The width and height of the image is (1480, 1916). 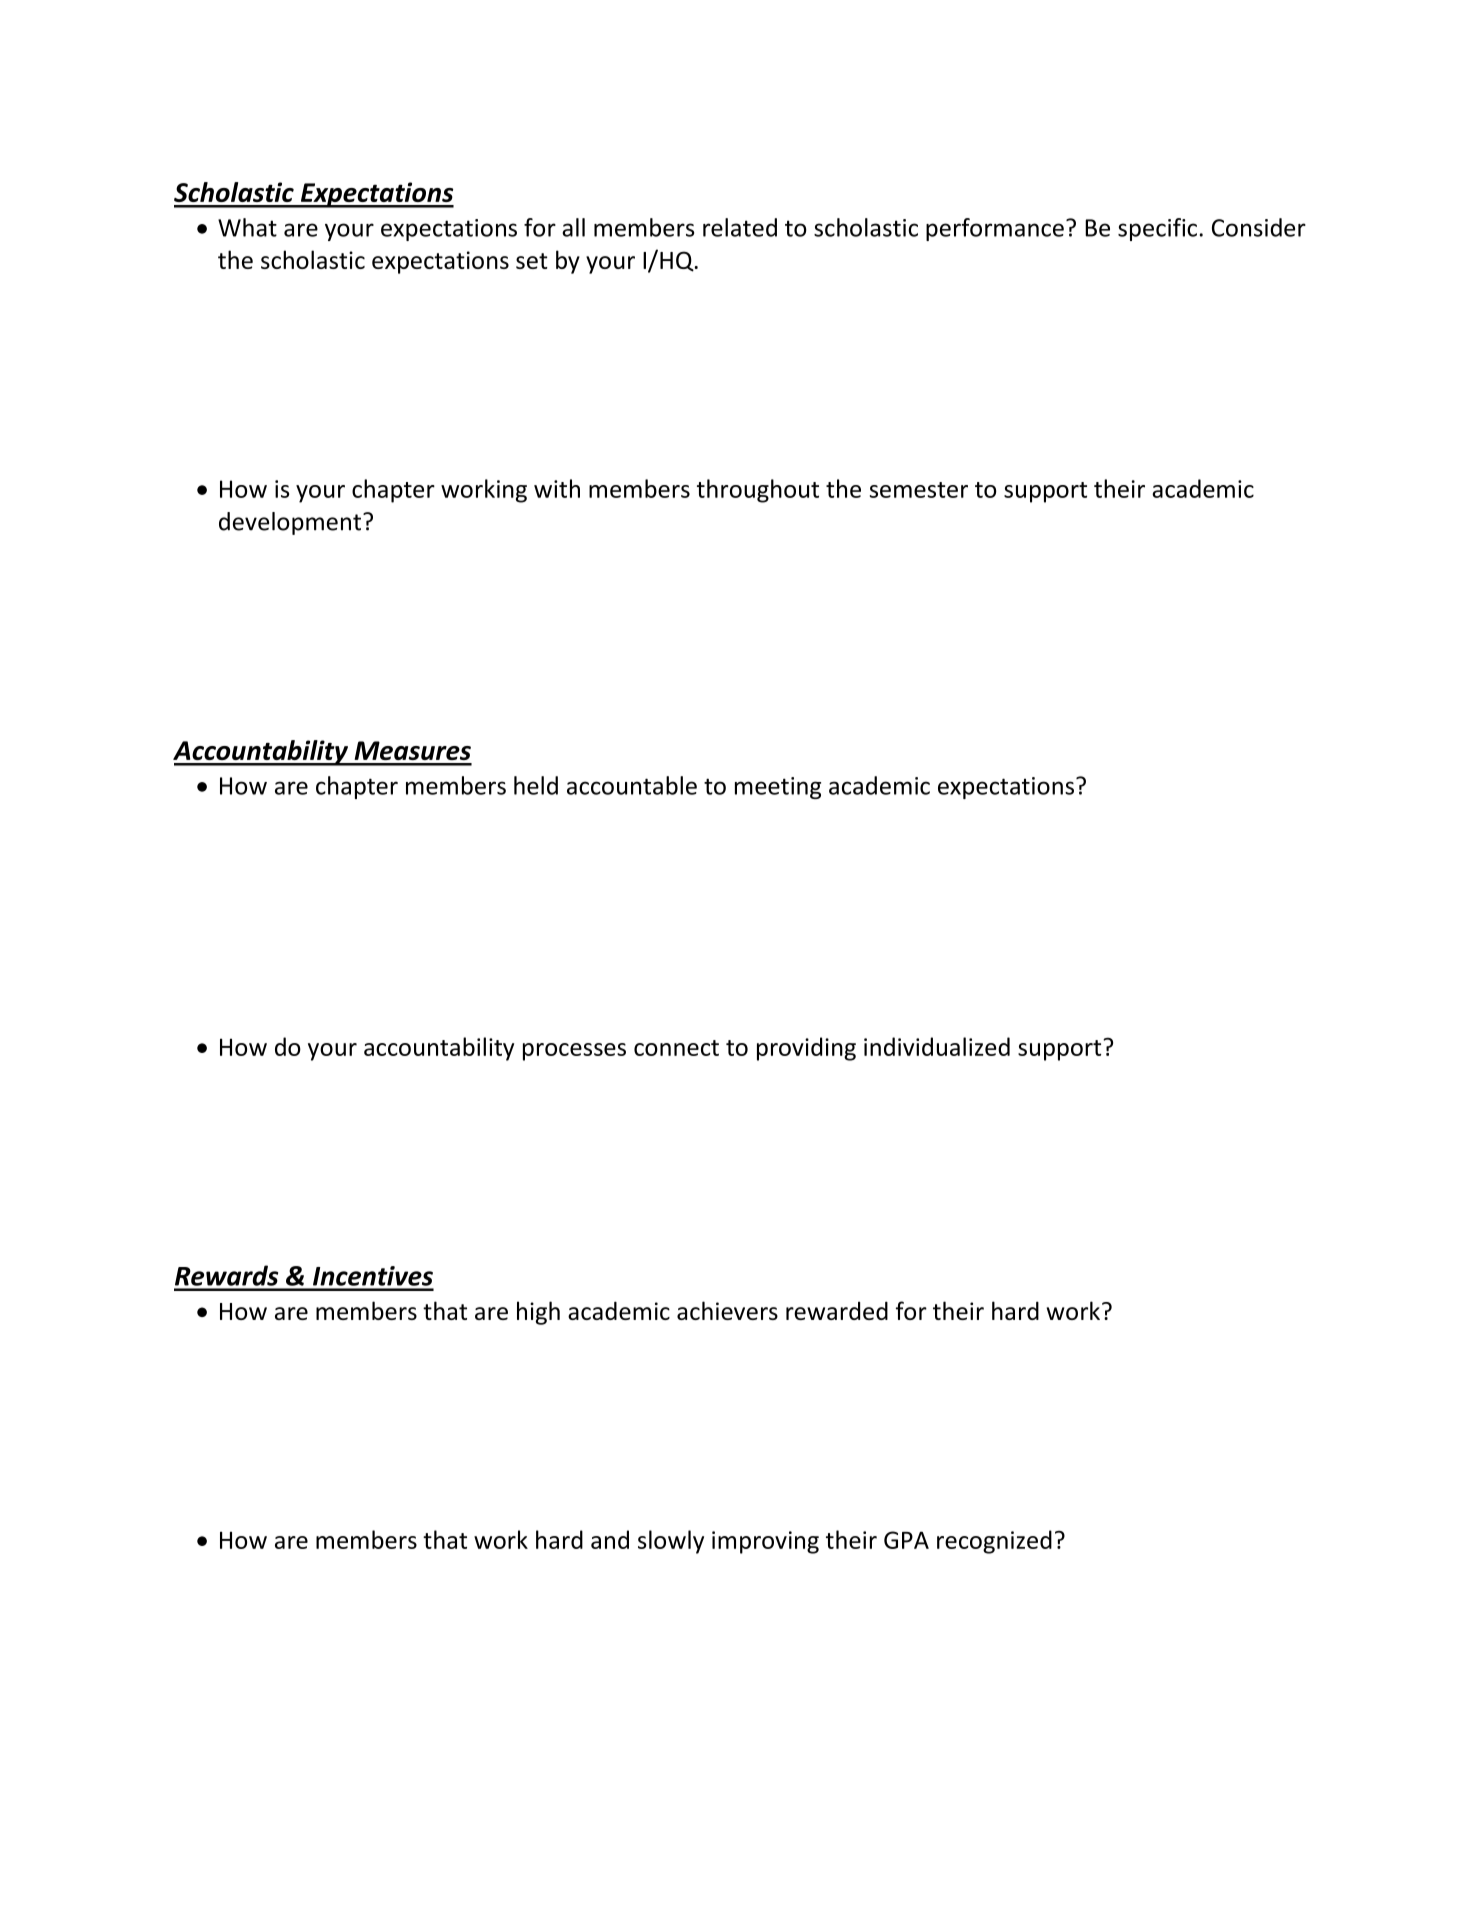 What do you see at coordinates (1157, 229) in the image?
I see `specific` at bounding box center [1157, 229].
